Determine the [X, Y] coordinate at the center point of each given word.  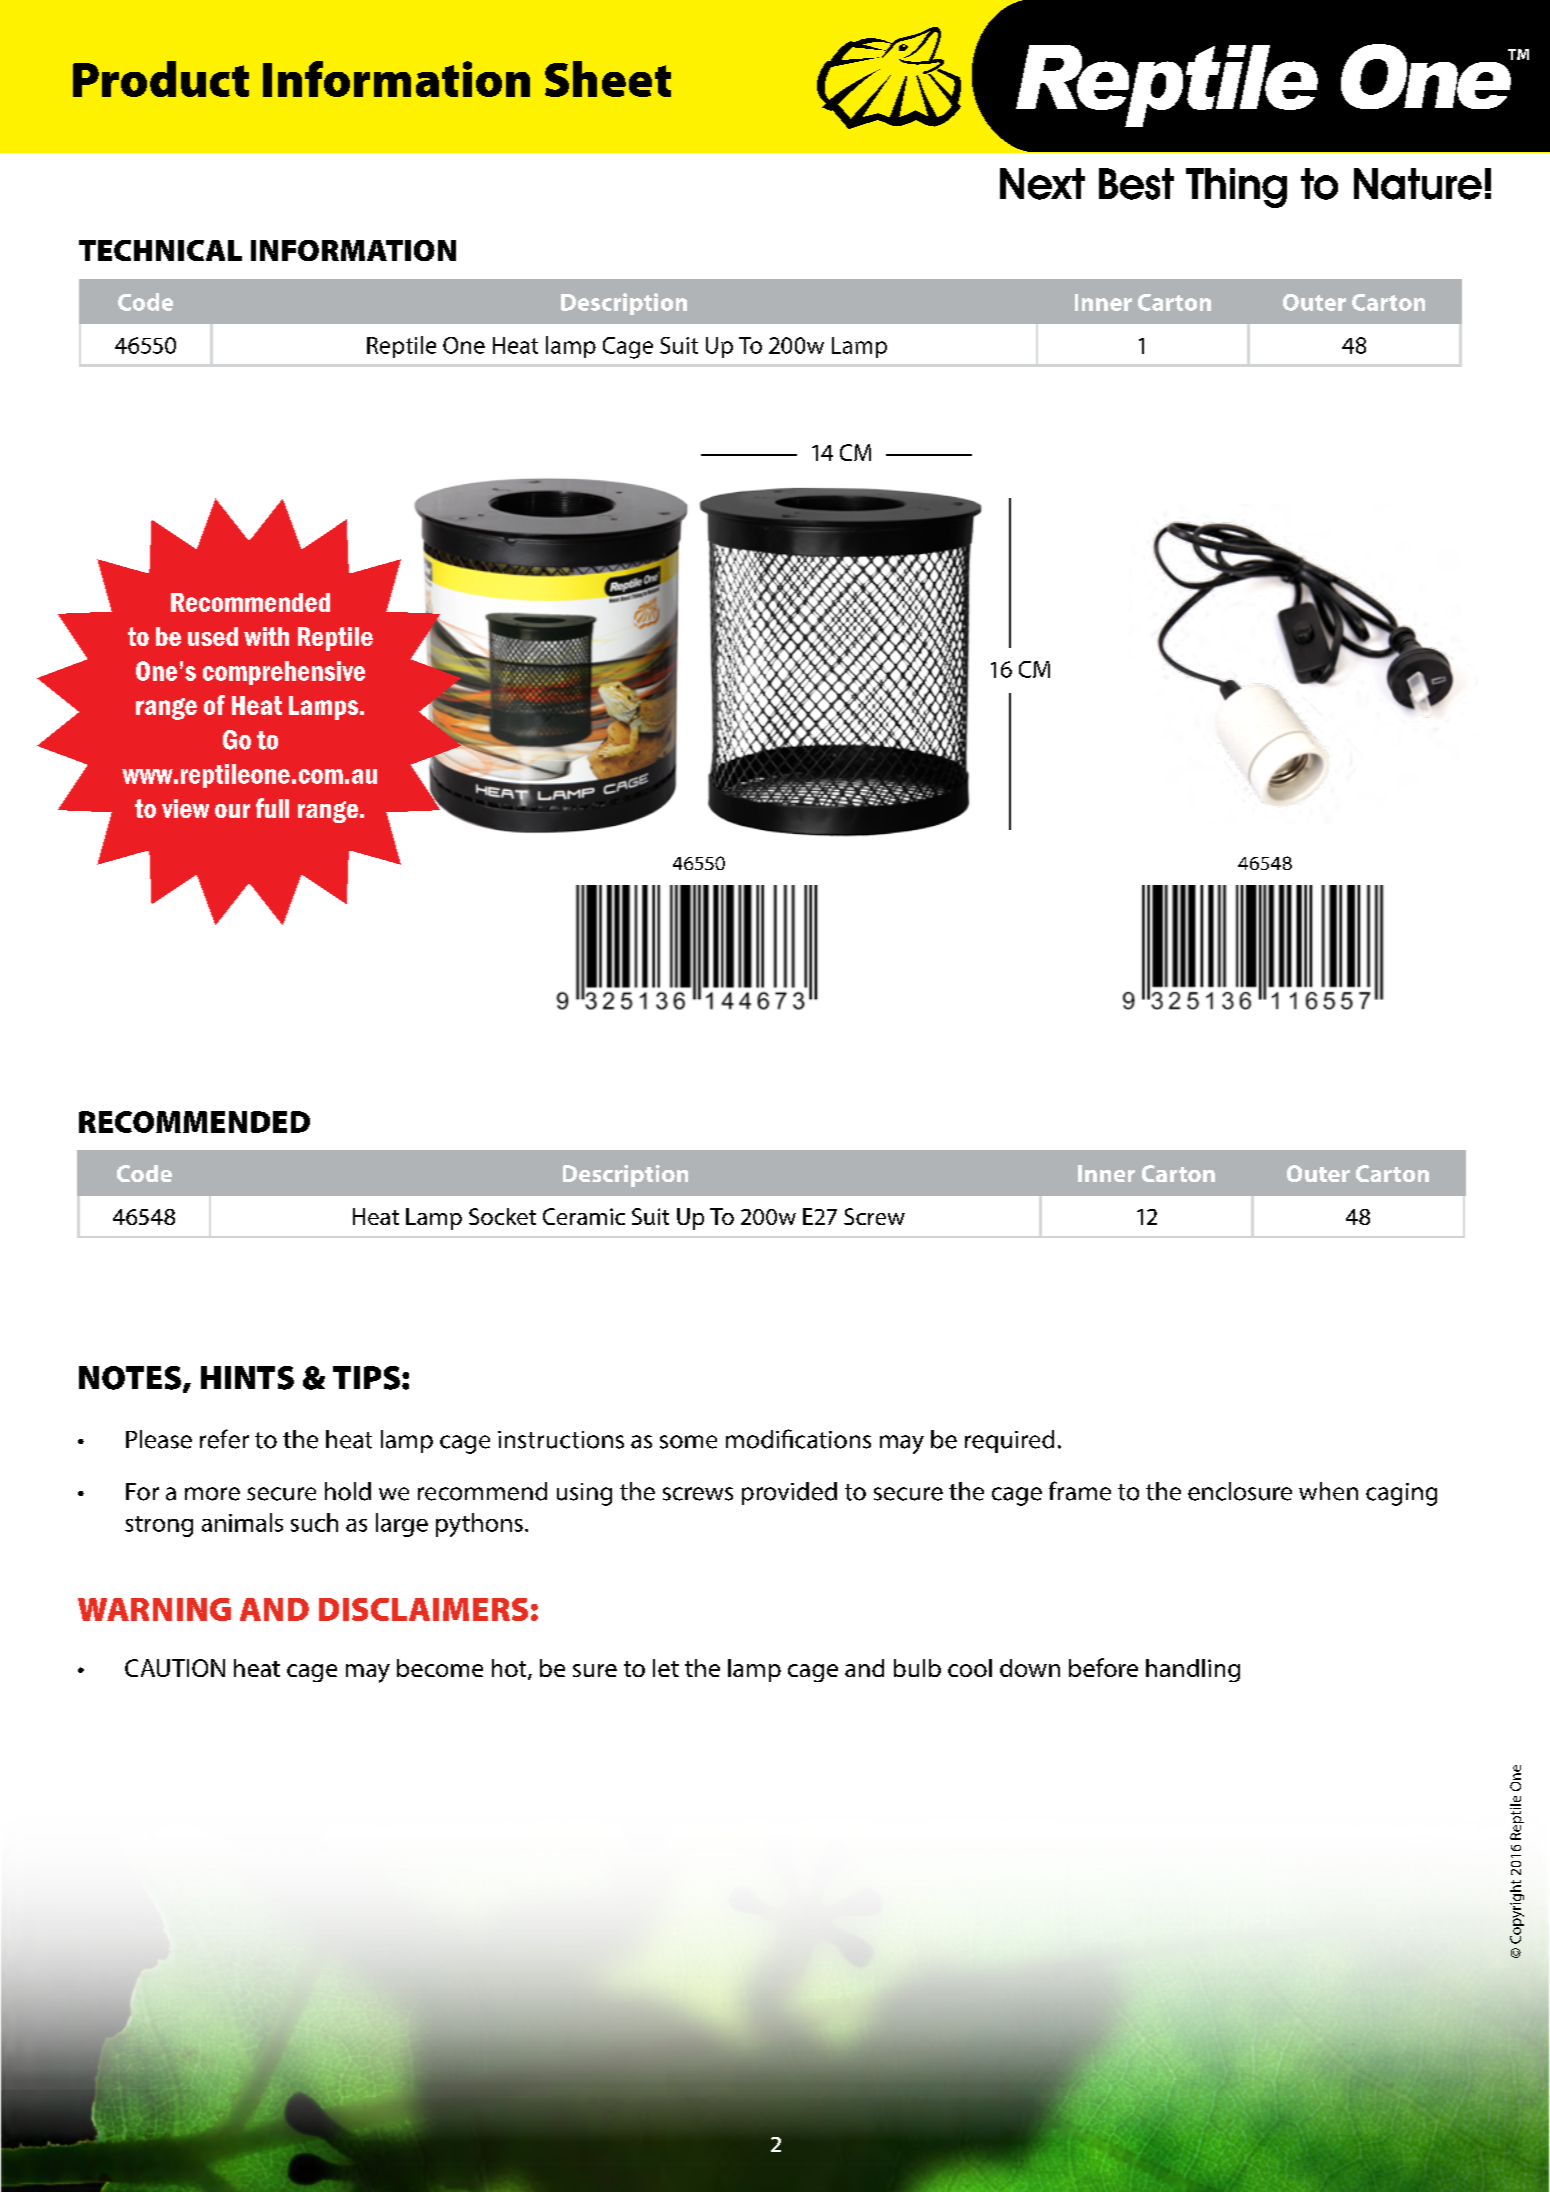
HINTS [247, 1378]
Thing [1236, 188]
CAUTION [175, 1668]
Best [1136, 184]
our [232, 811]
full [272, 808]
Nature [1418, 184]
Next [1042, 184]
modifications [798, 1439]
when [1328, 1491]
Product [161, 79]
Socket [502, 1216]
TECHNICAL [160, 250]
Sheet [608, 79]
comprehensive [284, 673]
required [1009, 1441]
